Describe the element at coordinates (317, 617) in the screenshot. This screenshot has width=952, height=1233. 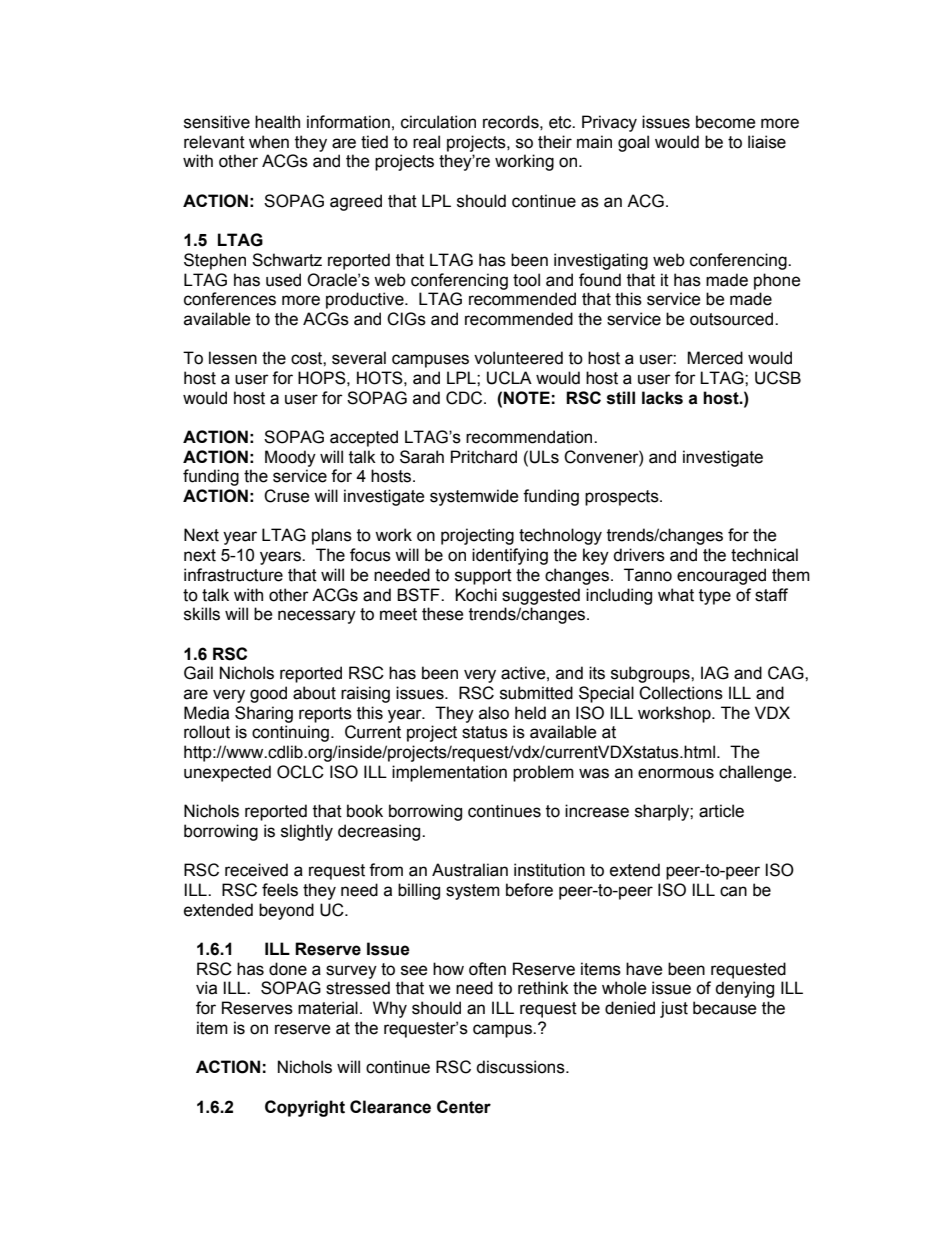
I see `necessary` at that location.
